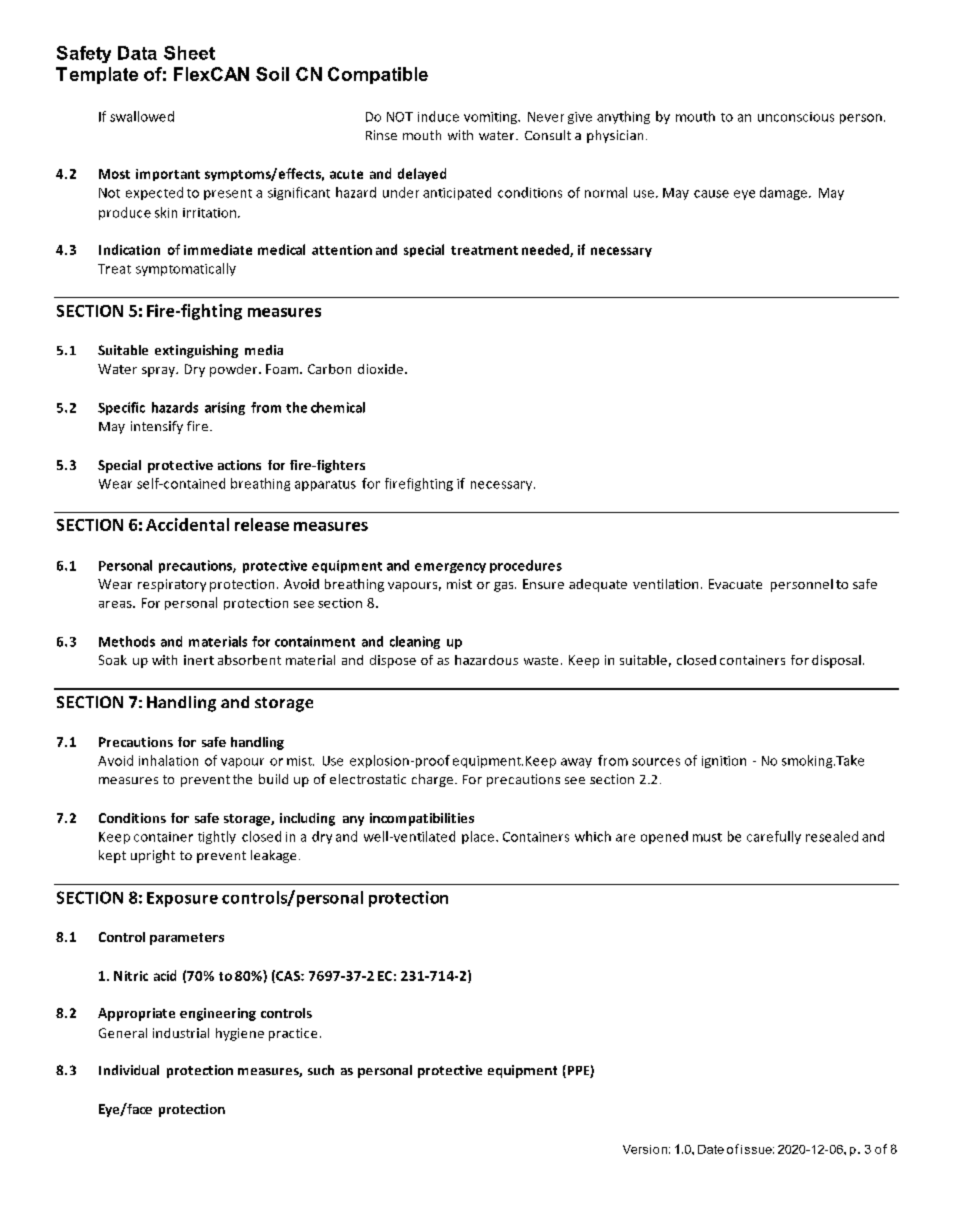 The image size is (953, 1232). I want to click on Sheet, so click(189, 53).
